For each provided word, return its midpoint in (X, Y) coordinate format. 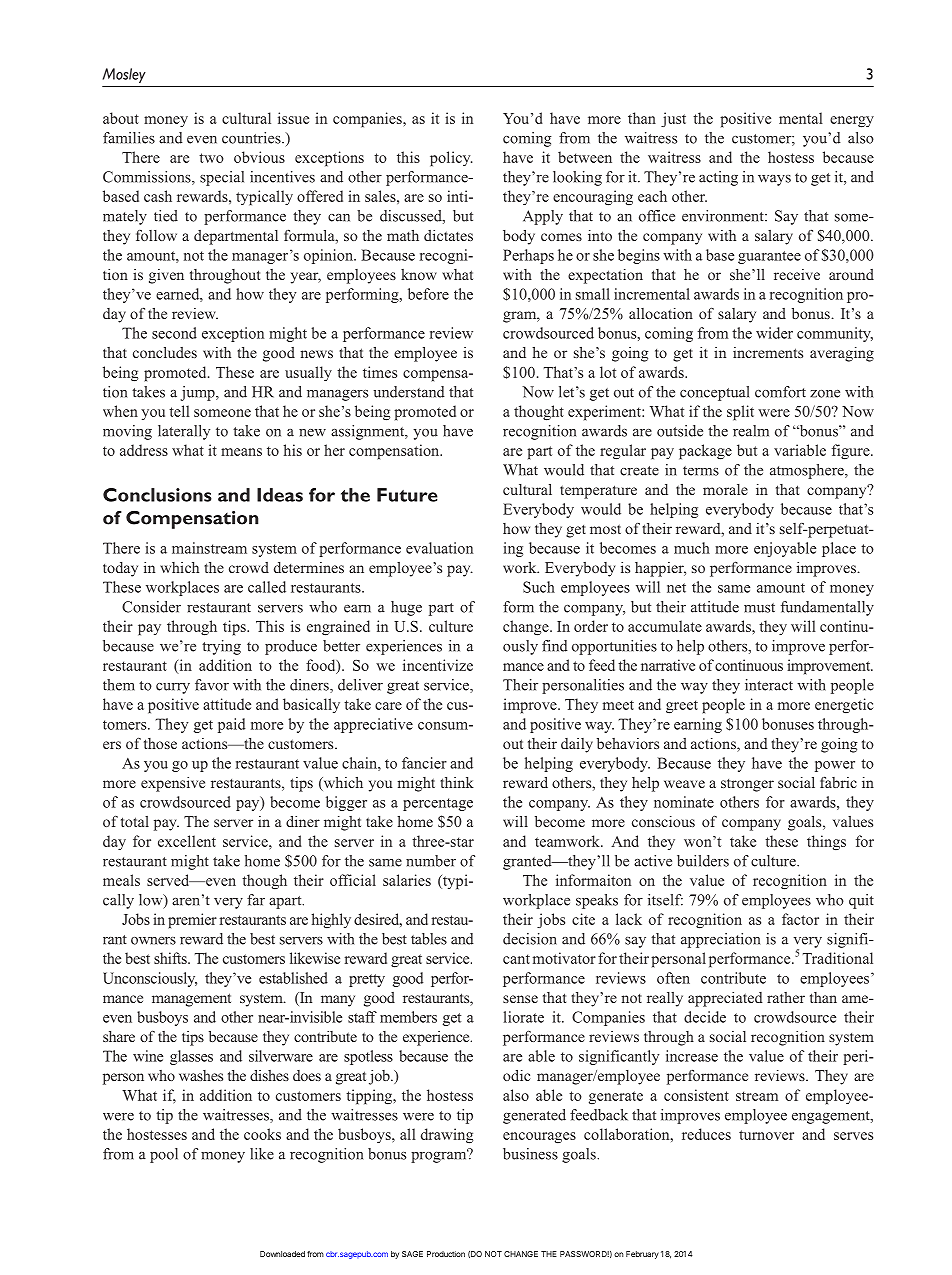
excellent (187, 841)
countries (252, 138)
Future (407, 495)
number (431, 861)
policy (451, 159)
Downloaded (282, 1254)
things (826, 842)
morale (725, 489)
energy (852, 122)
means (241, 452)
